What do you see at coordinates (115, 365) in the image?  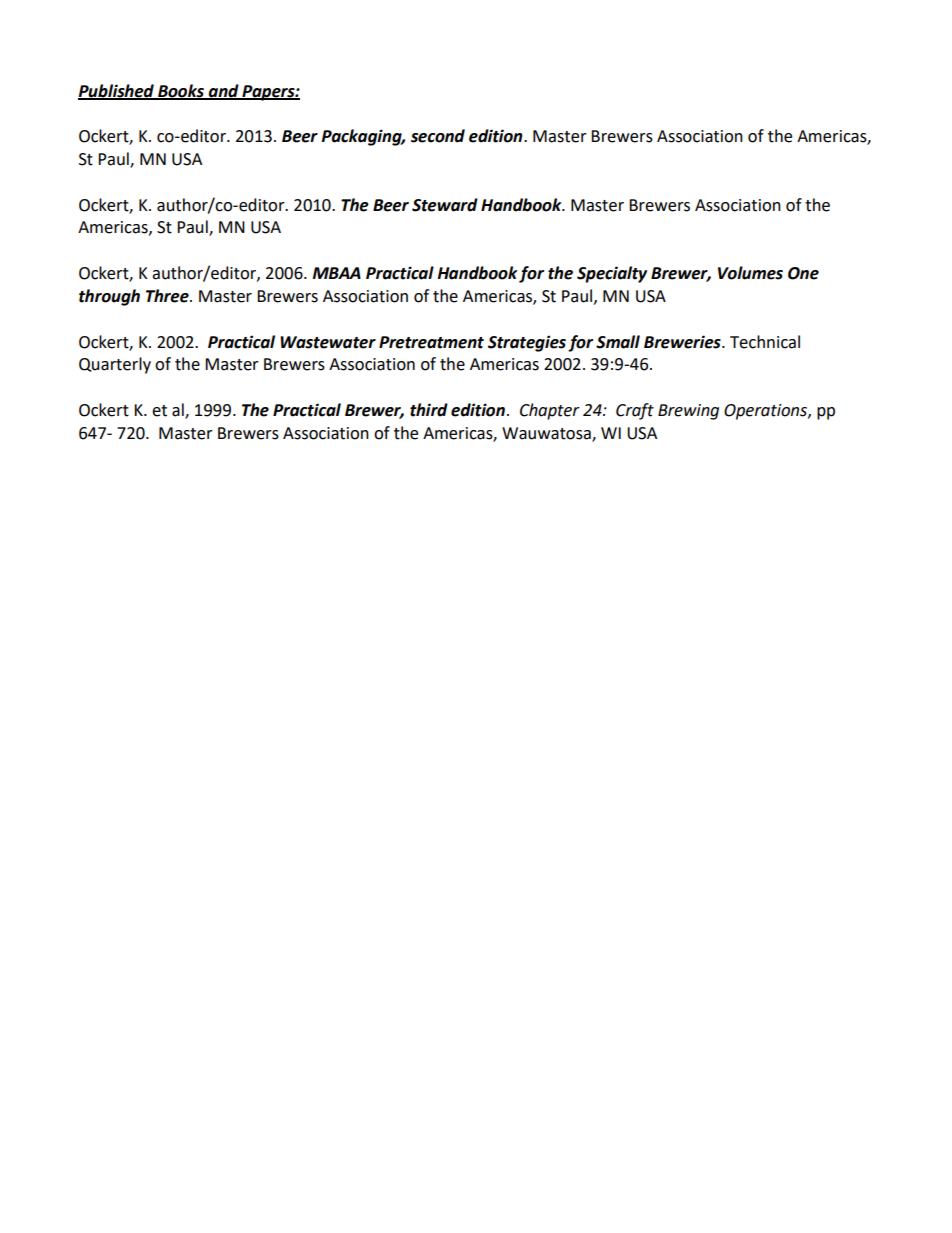 I see `Quarterly` at bounding box center [115, 365].
